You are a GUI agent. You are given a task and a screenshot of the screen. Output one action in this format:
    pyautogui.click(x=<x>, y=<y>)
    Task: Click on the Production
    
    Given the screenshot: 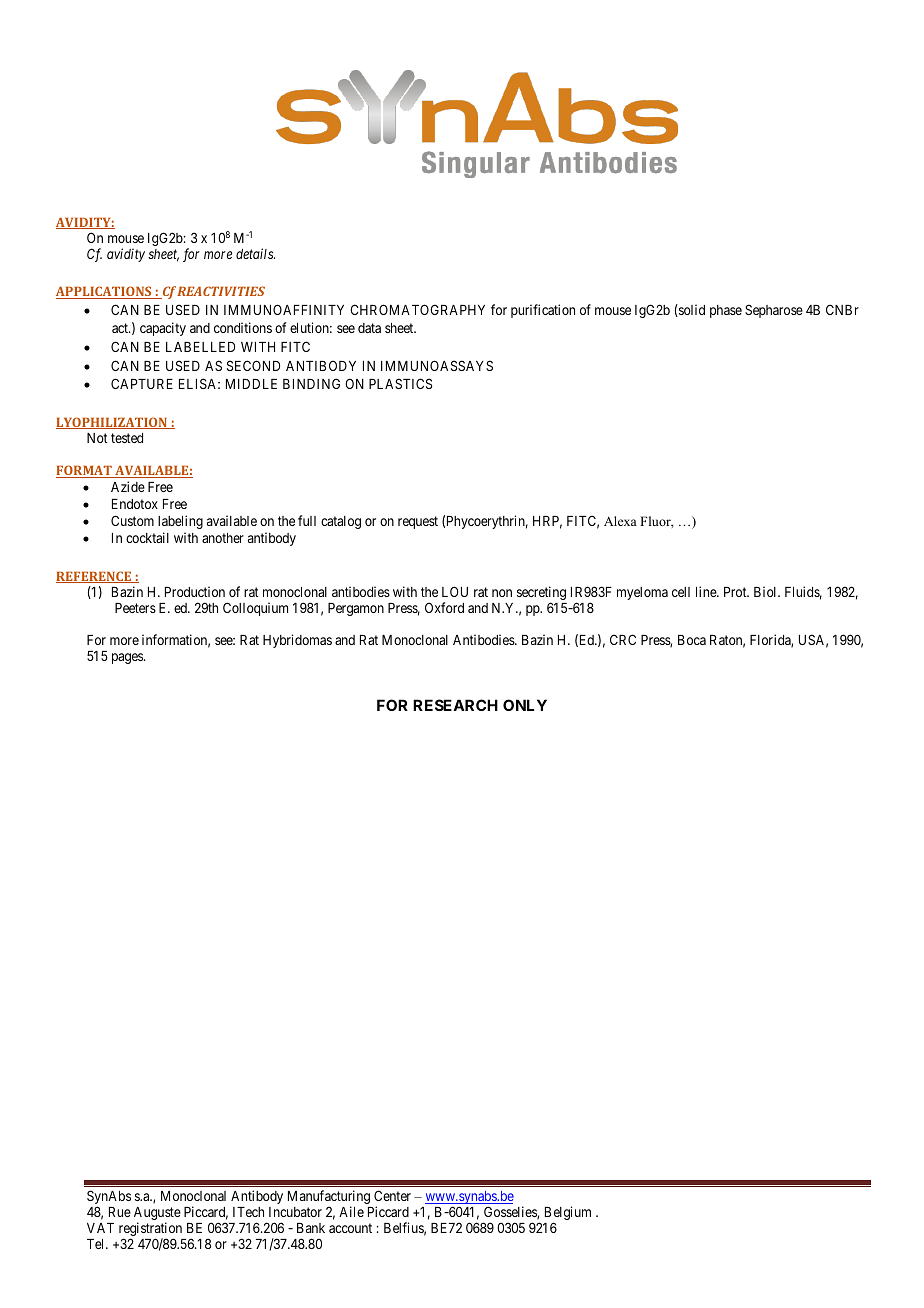 What is the action you would take?
    pyautogui.click(x=195, y=591)
